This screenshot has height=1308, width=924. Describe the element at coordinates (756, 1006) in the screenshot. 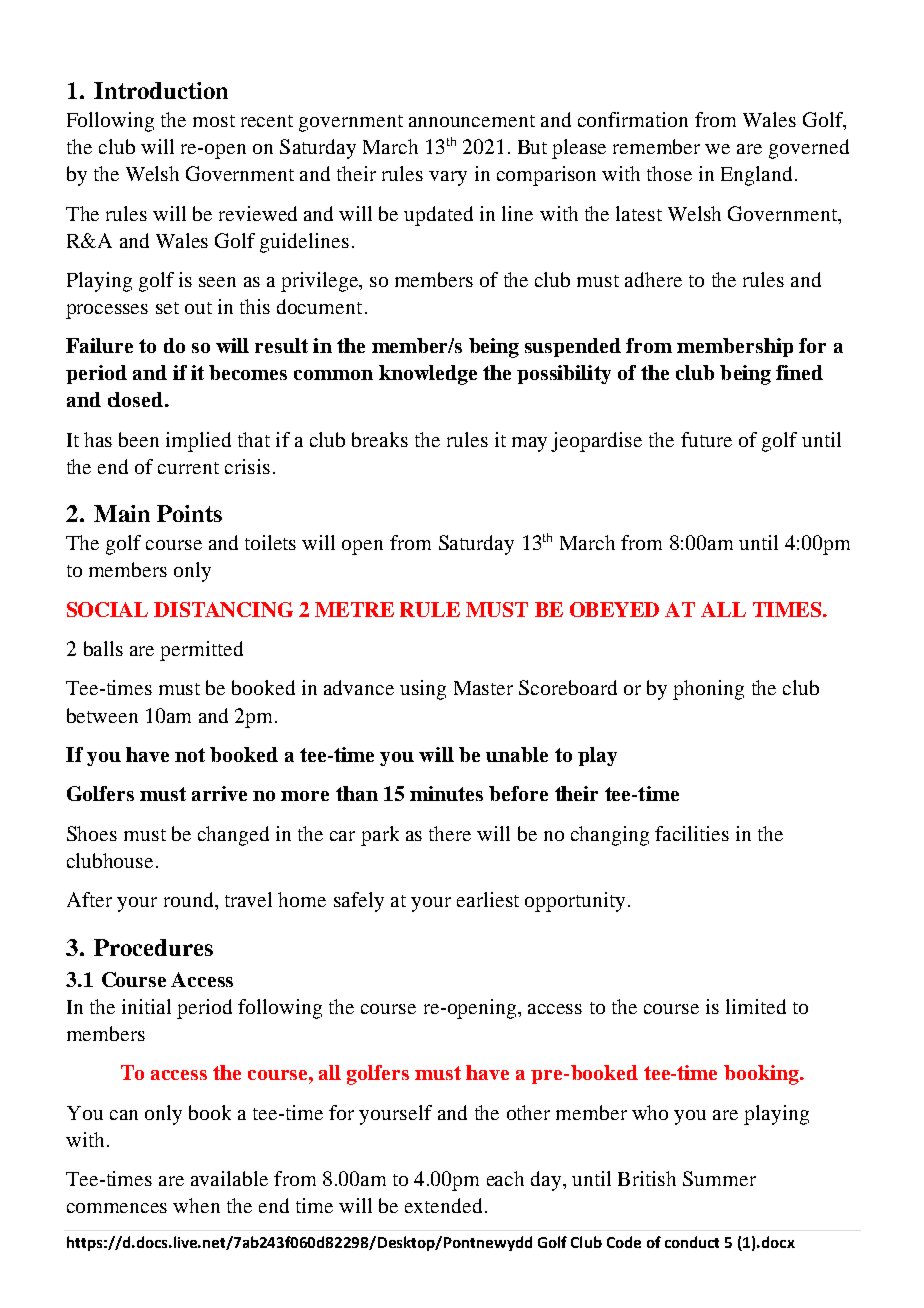

I see `limited` at that location.
